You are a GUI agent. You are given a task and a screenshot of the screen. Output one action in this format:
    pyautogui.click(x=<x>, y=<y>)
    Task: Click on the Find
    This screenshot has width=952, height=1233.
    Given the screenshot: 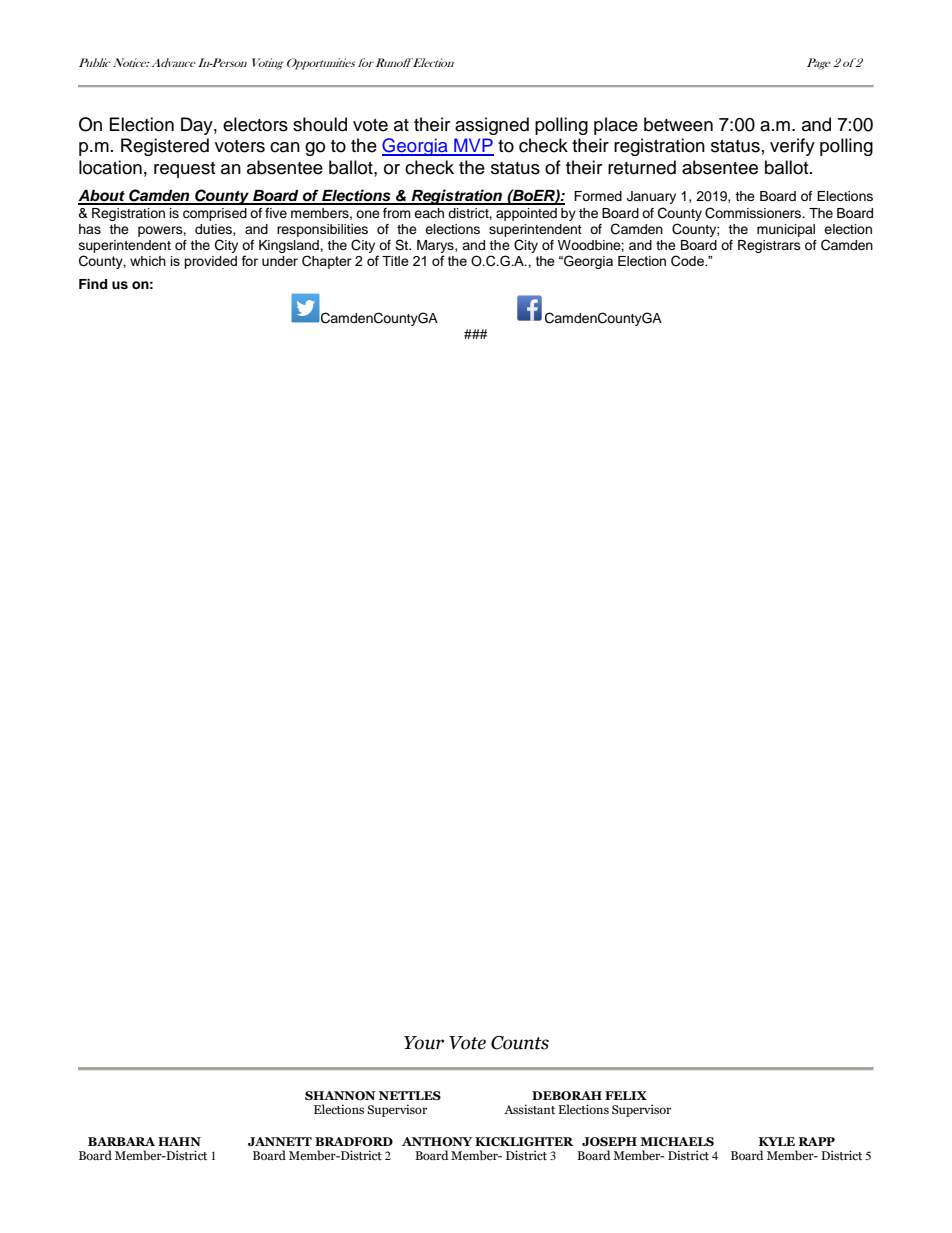 What is the action you would take?
    pyautogui.click(x=93, y=284)
